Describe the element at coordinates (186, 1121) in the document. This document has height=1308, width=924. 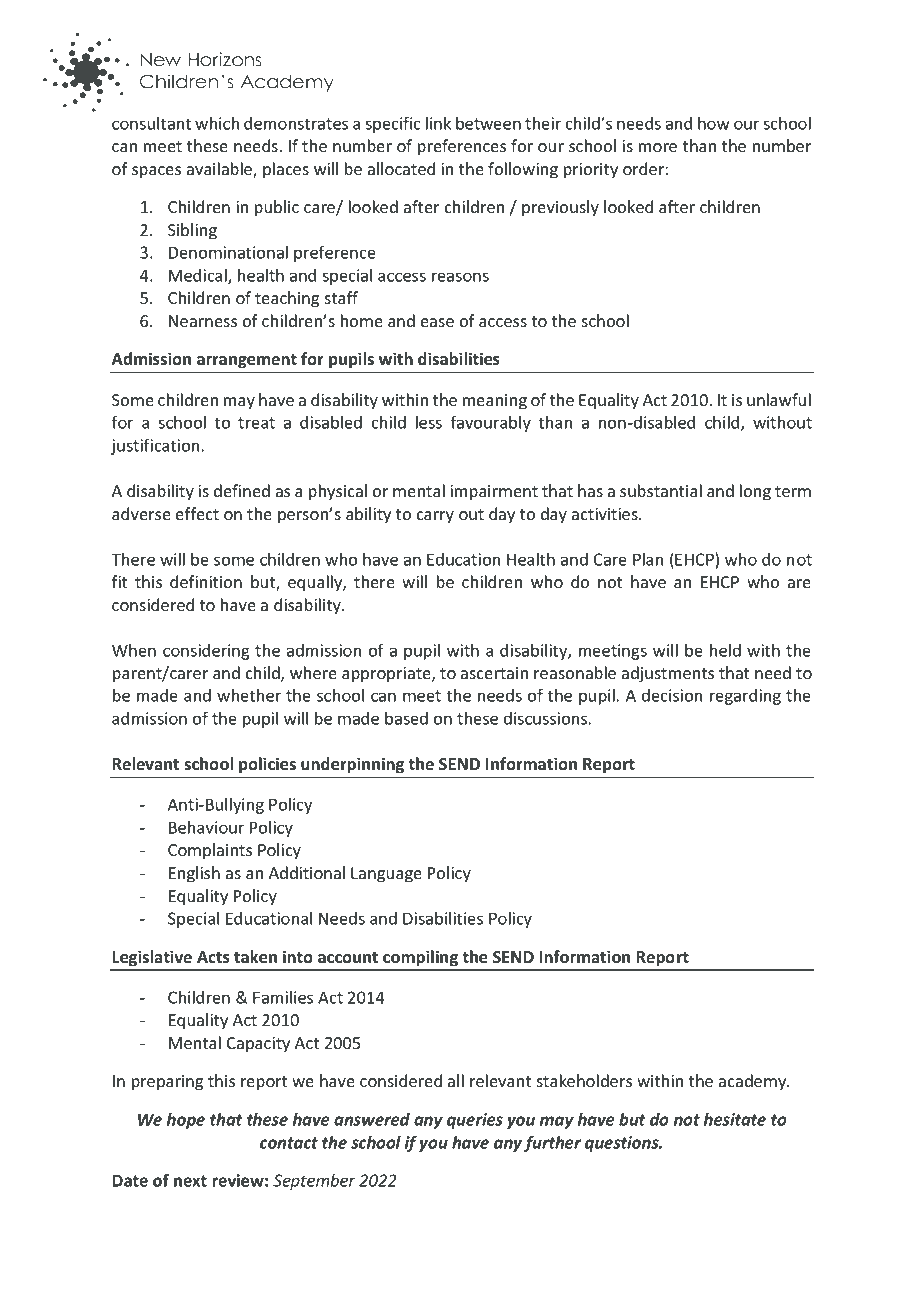
I see `hope` at that location.
